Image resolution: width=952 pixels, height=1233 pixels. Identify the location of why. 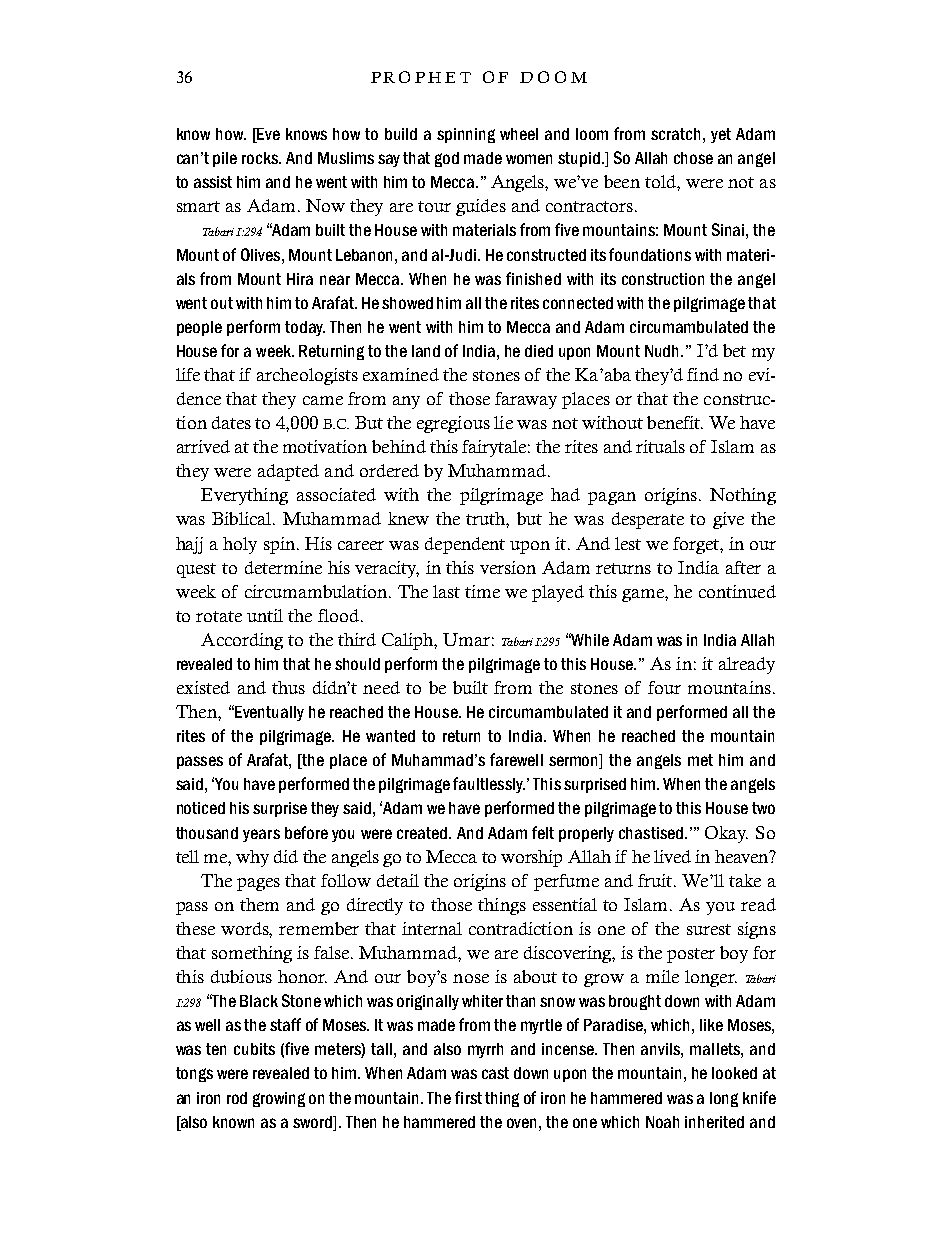
(252, 858).
